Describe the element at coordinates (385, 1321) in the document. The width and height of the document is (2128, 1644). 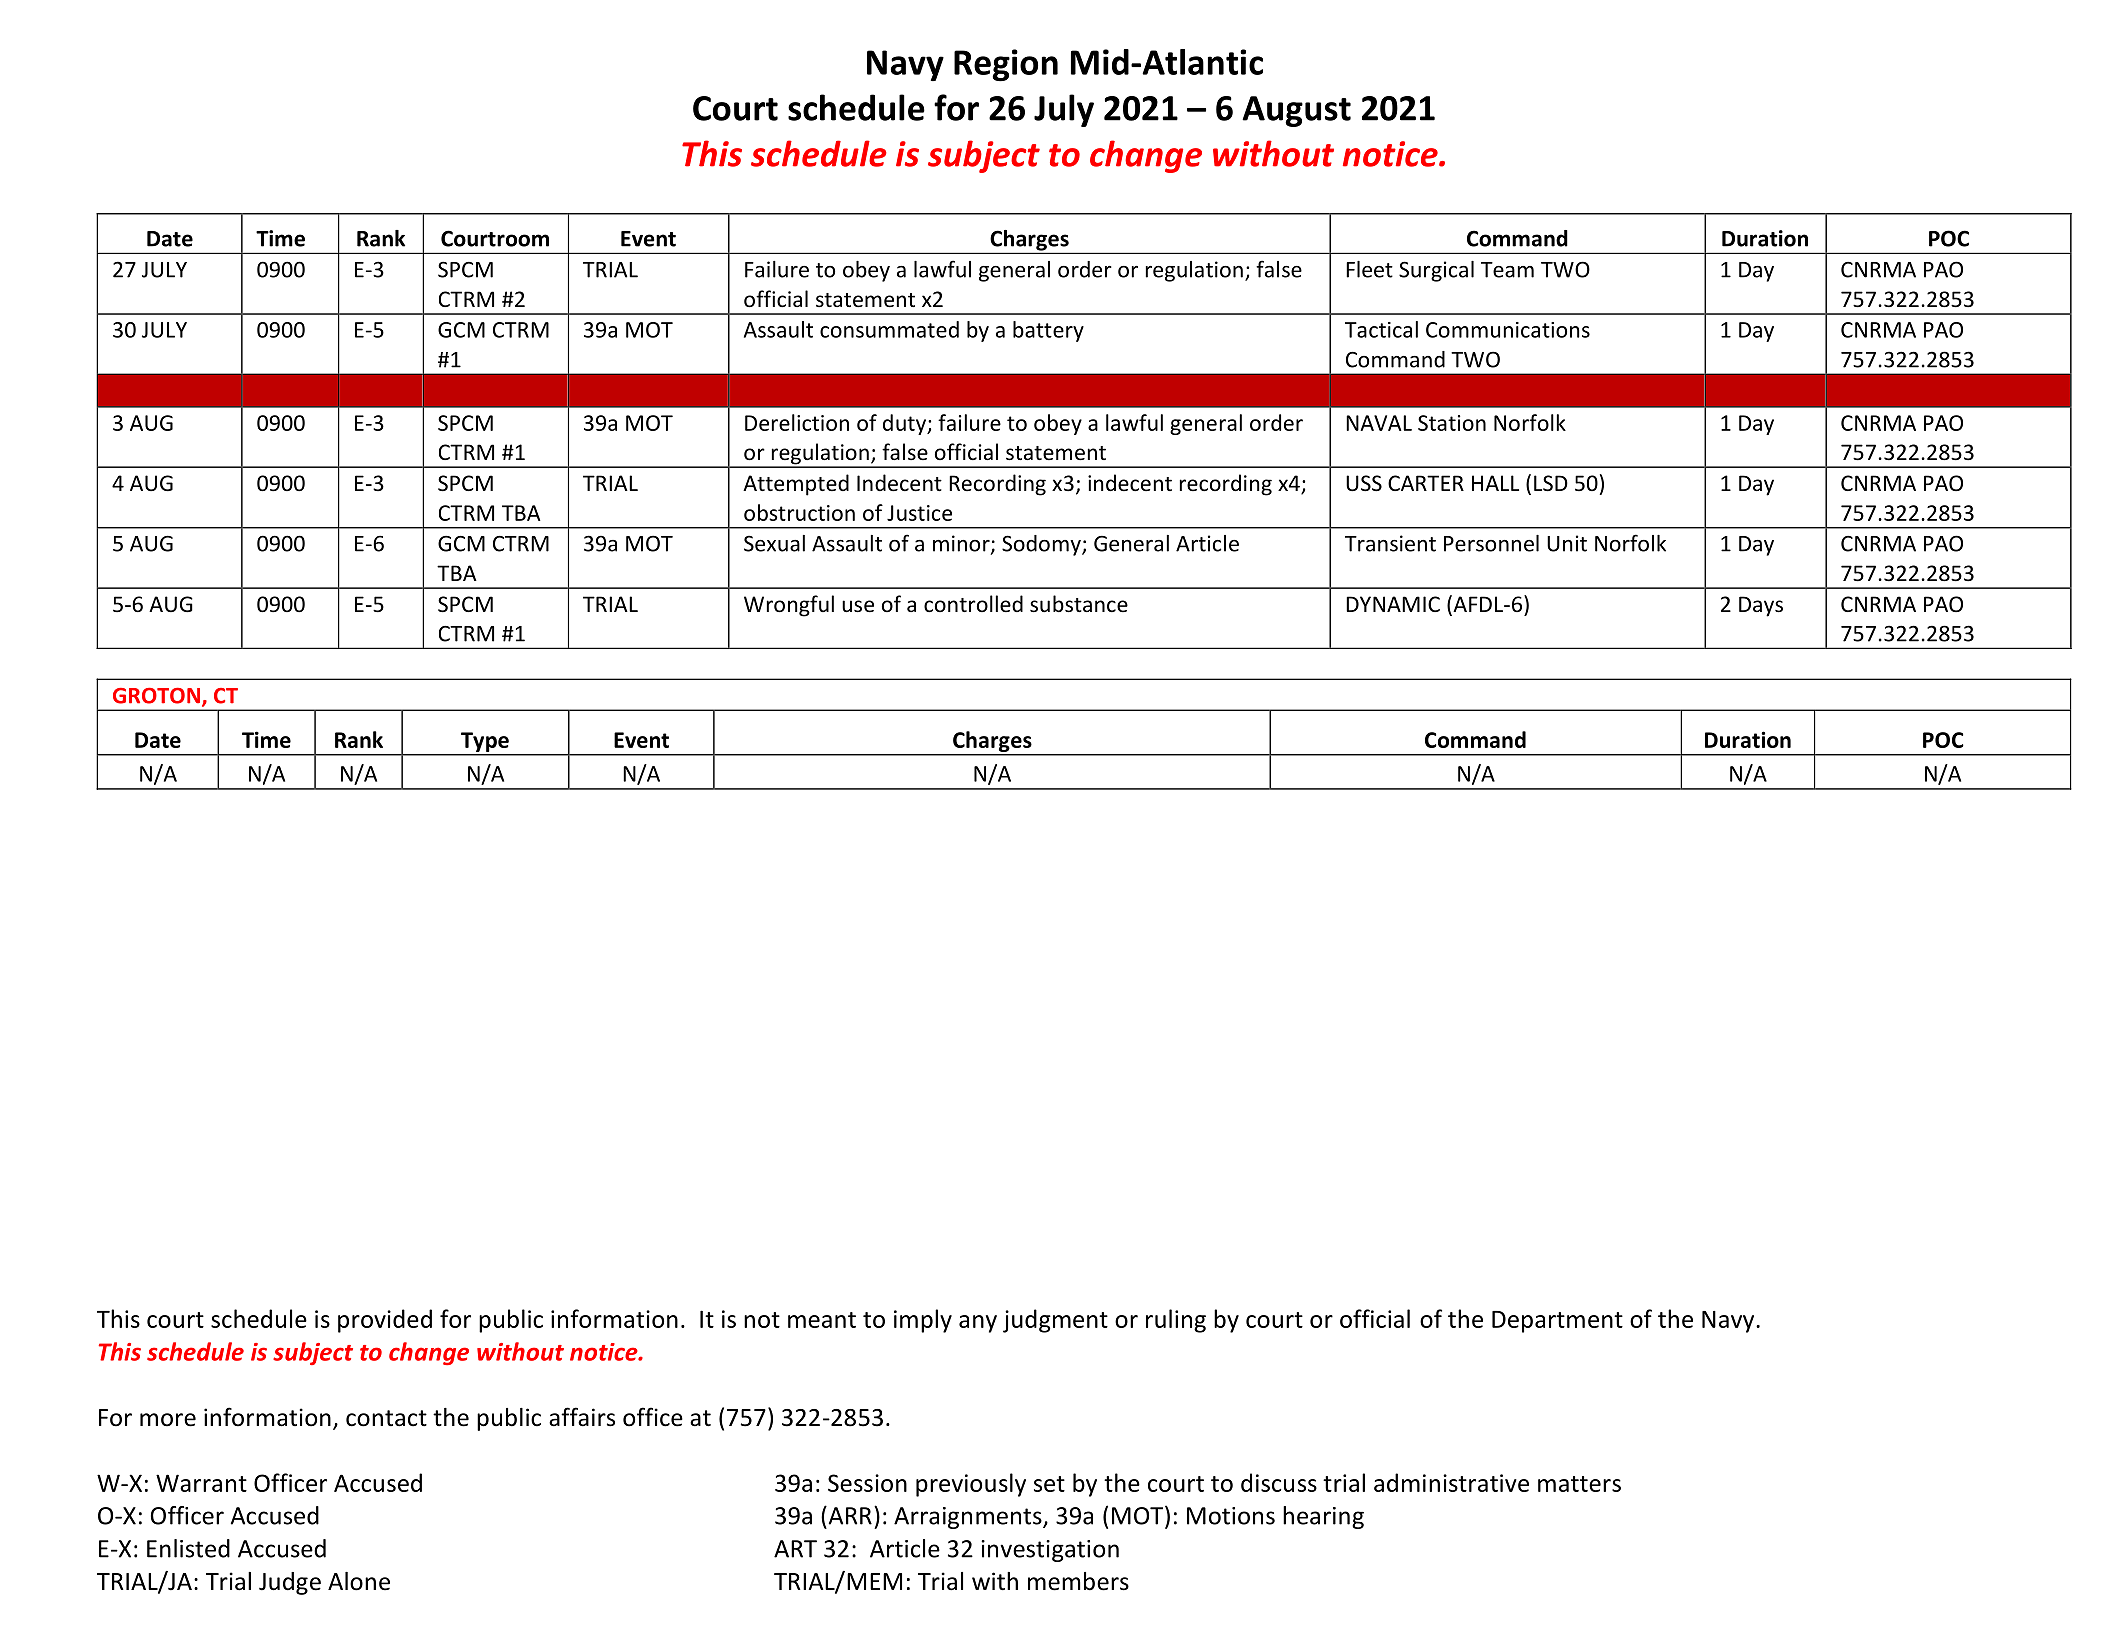
I see `provided` at that location.
